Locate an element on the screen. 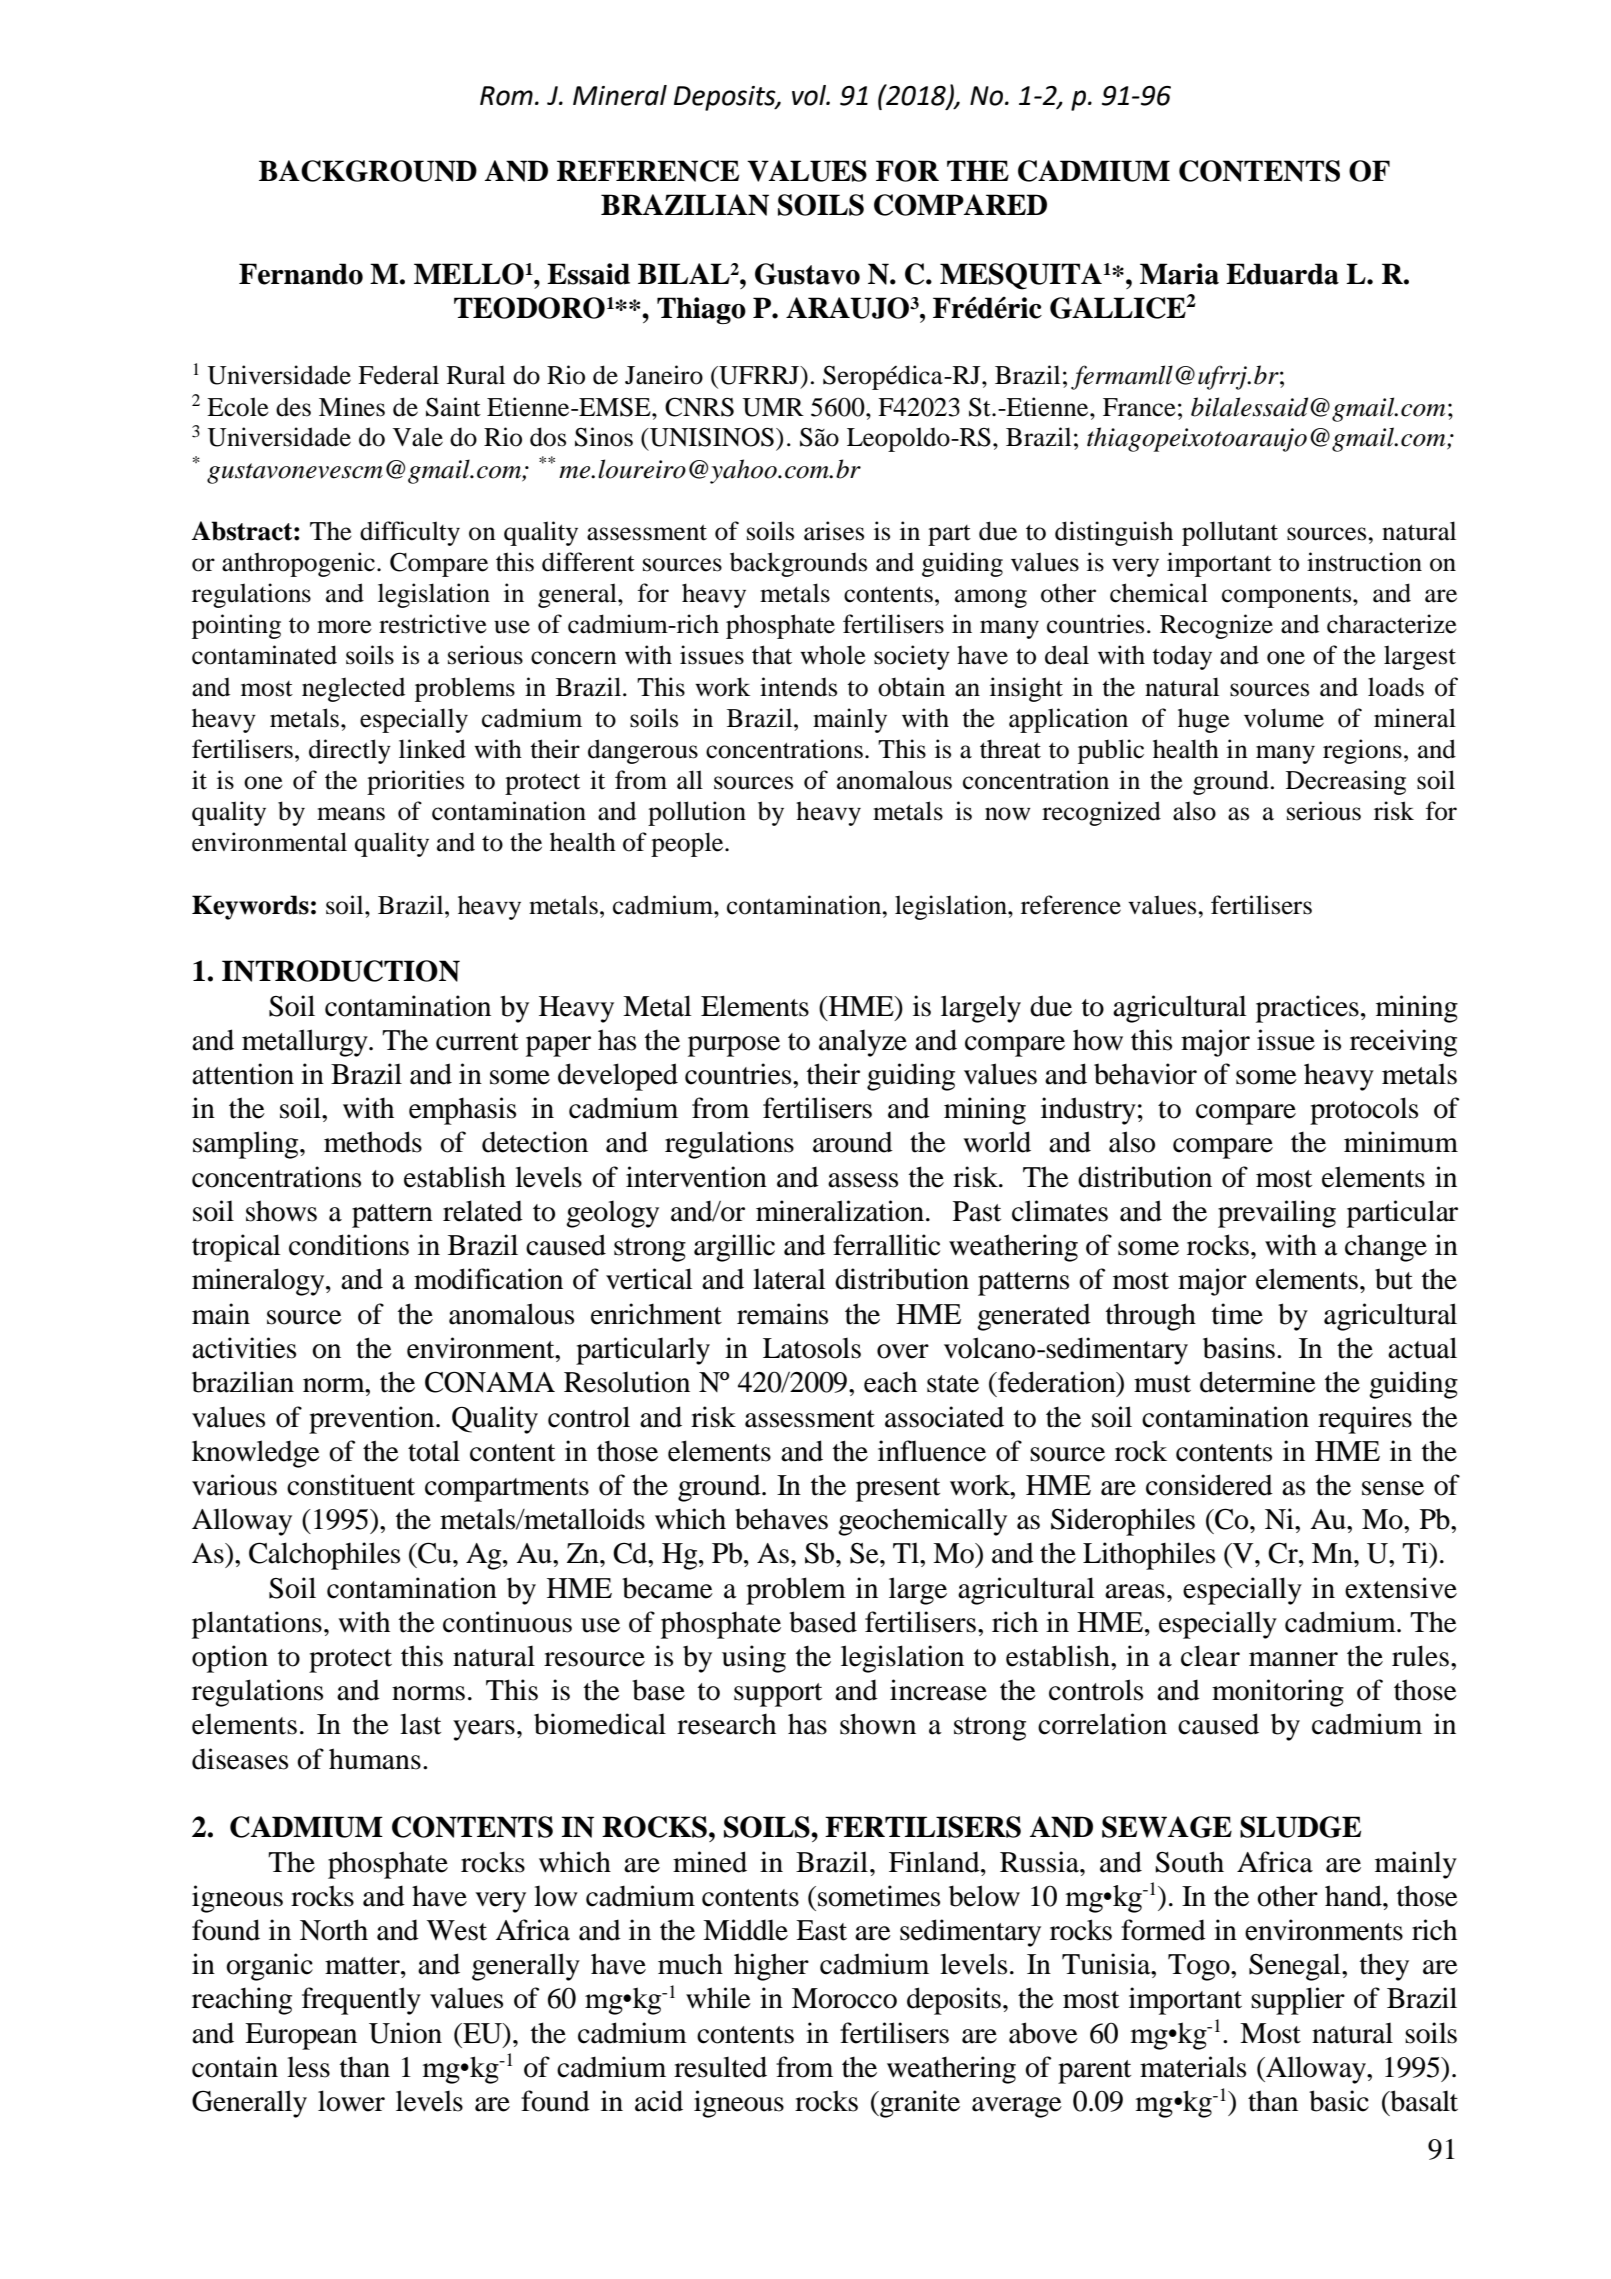  constituent is located at coordinates (351, 1485).
